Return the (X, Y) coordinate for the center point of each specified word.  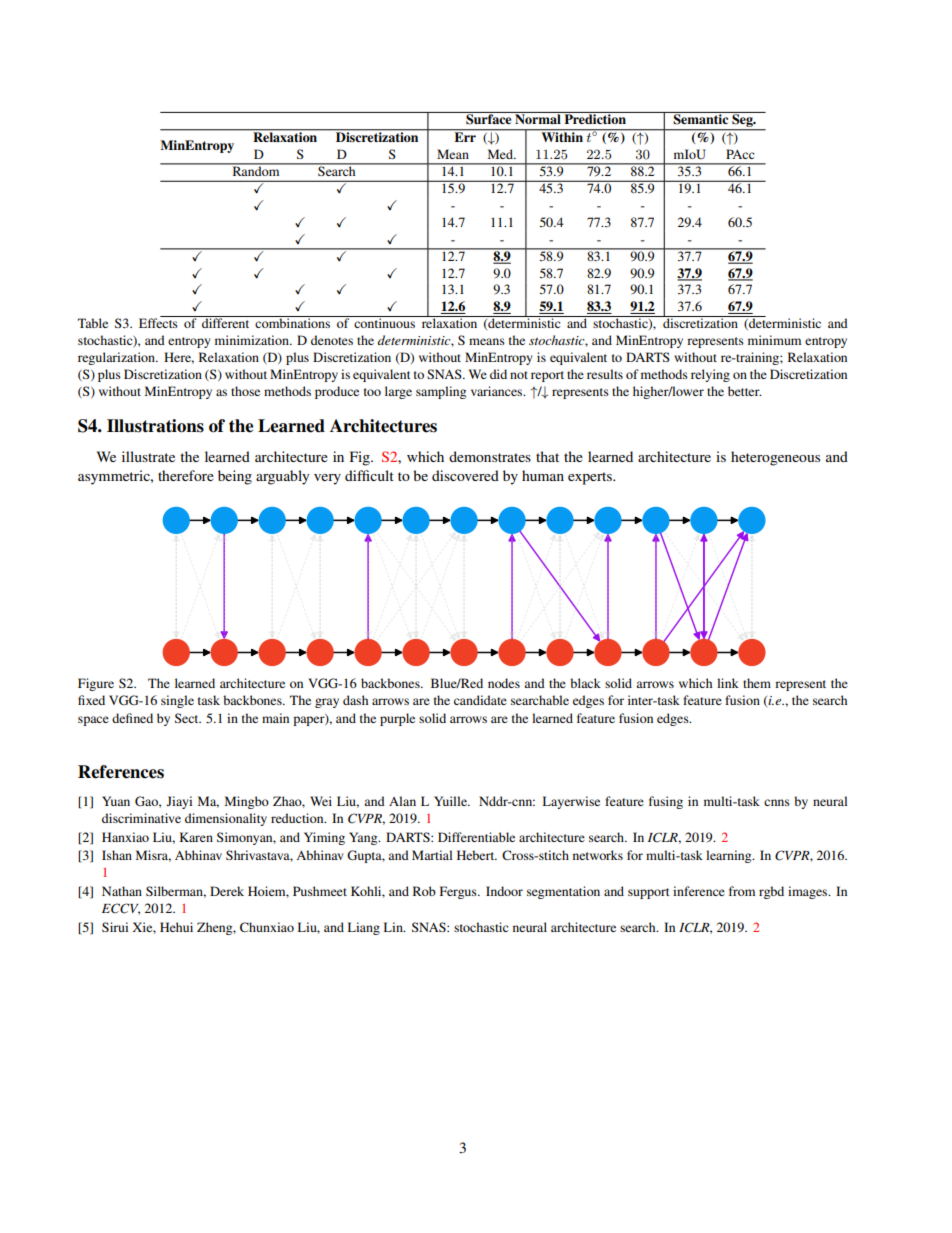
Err (465, 136)
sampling (441, 392)
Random (256, 170)
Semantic (701, 118)
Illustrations (155, 426)
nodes (504, 683)
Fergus (459, 892)
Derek (227, 891)
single (177, 701)
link (728, 683)
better (745, 391)
